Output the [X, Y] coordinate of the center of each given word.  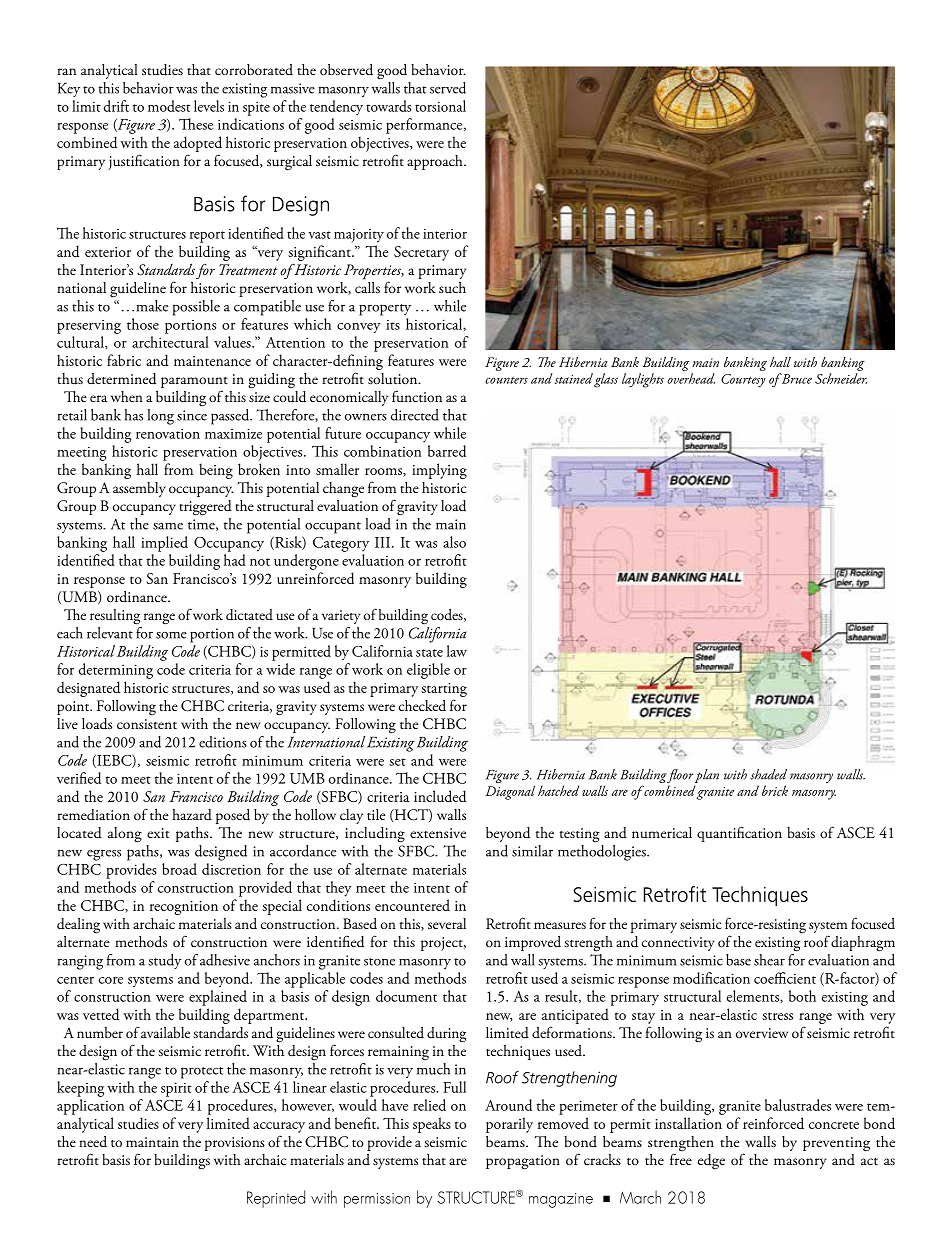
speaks [432, 1125]
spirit [176, 1089]
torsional [440, 106]
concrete [834, 1125]
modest [169, 106]
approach [436, 162]
